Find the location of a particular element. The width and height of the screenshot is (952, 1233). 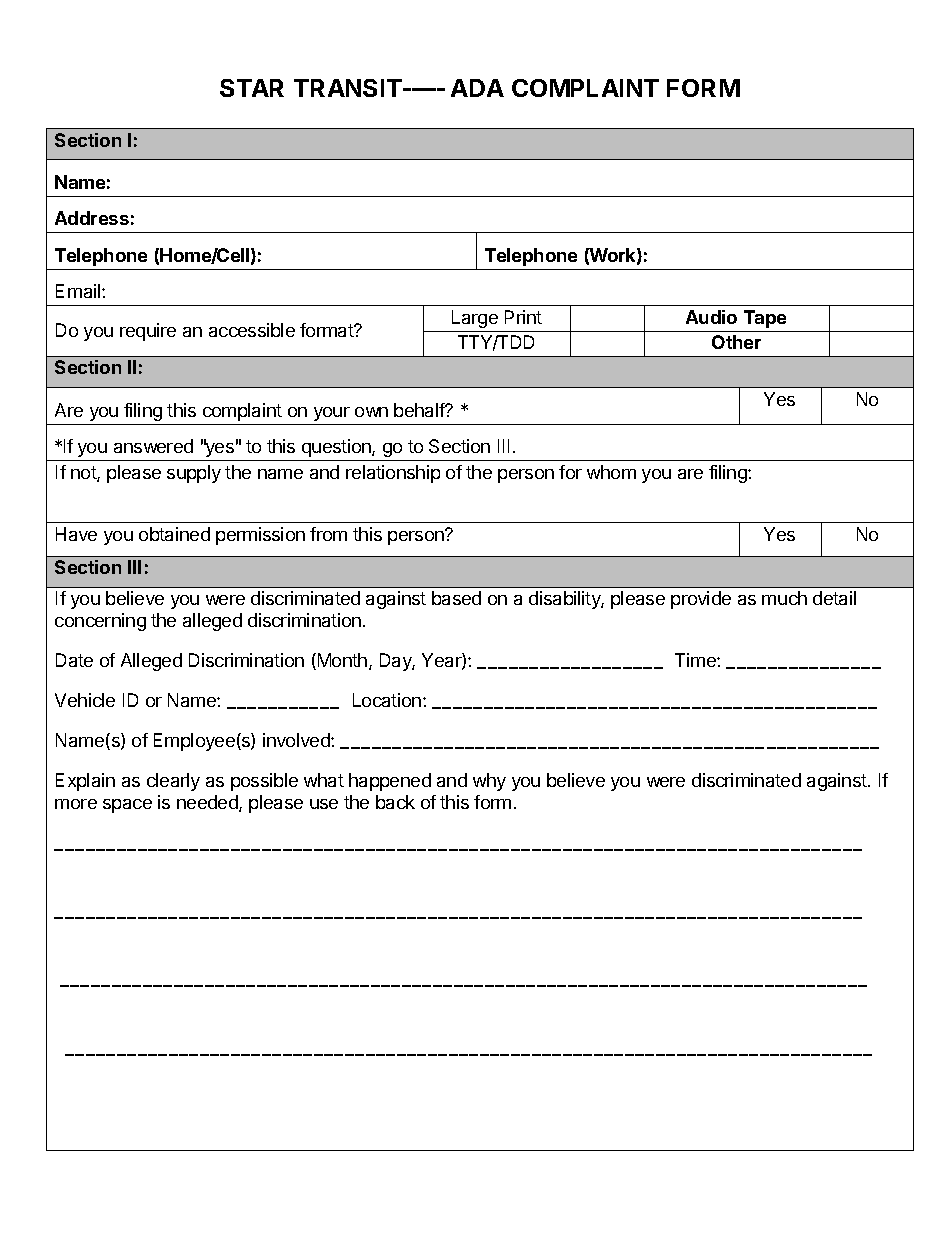

Large is located at coordinates (475, 319).
